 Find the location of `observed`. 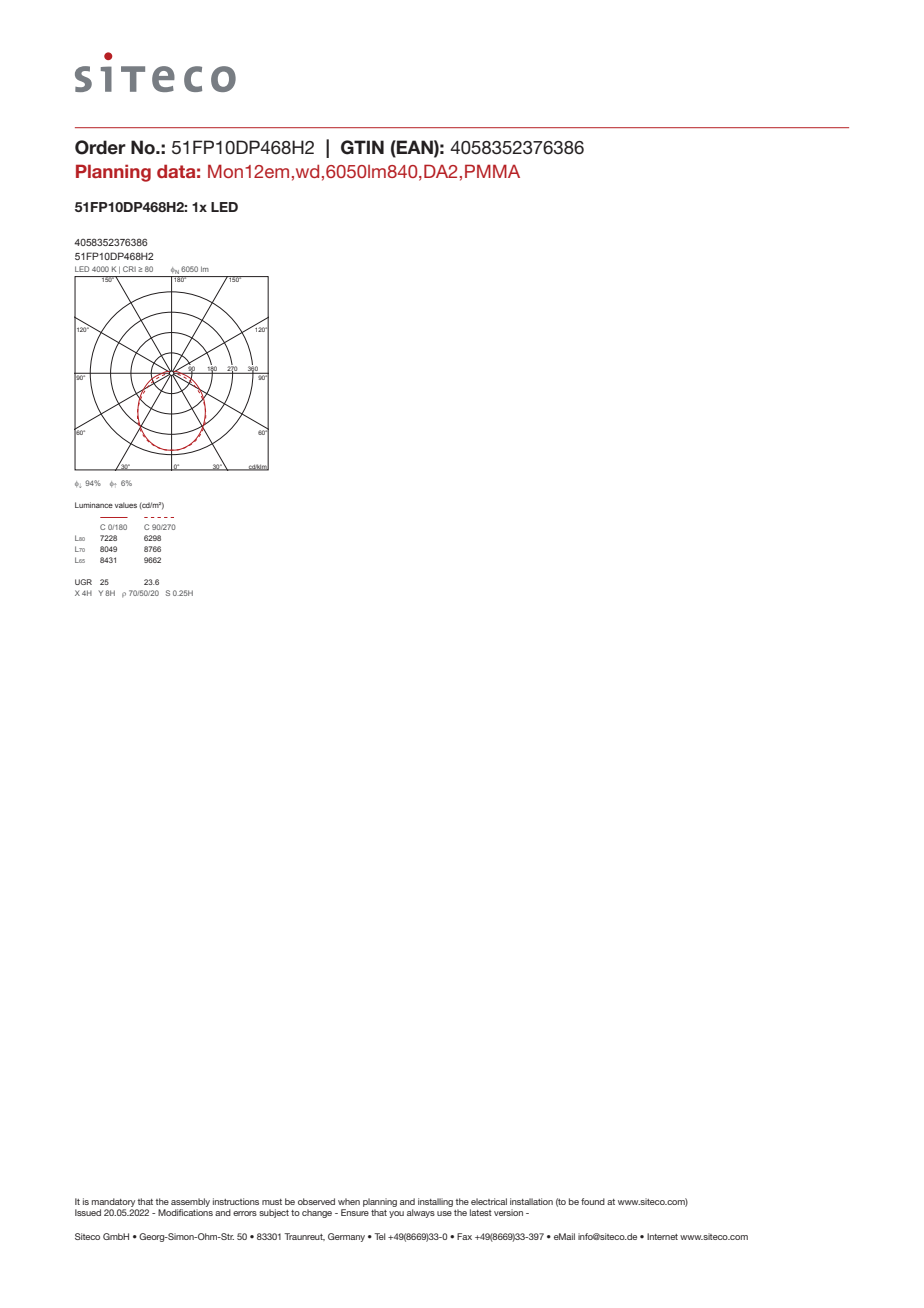

observed is located at coordinates (316, 1201).
